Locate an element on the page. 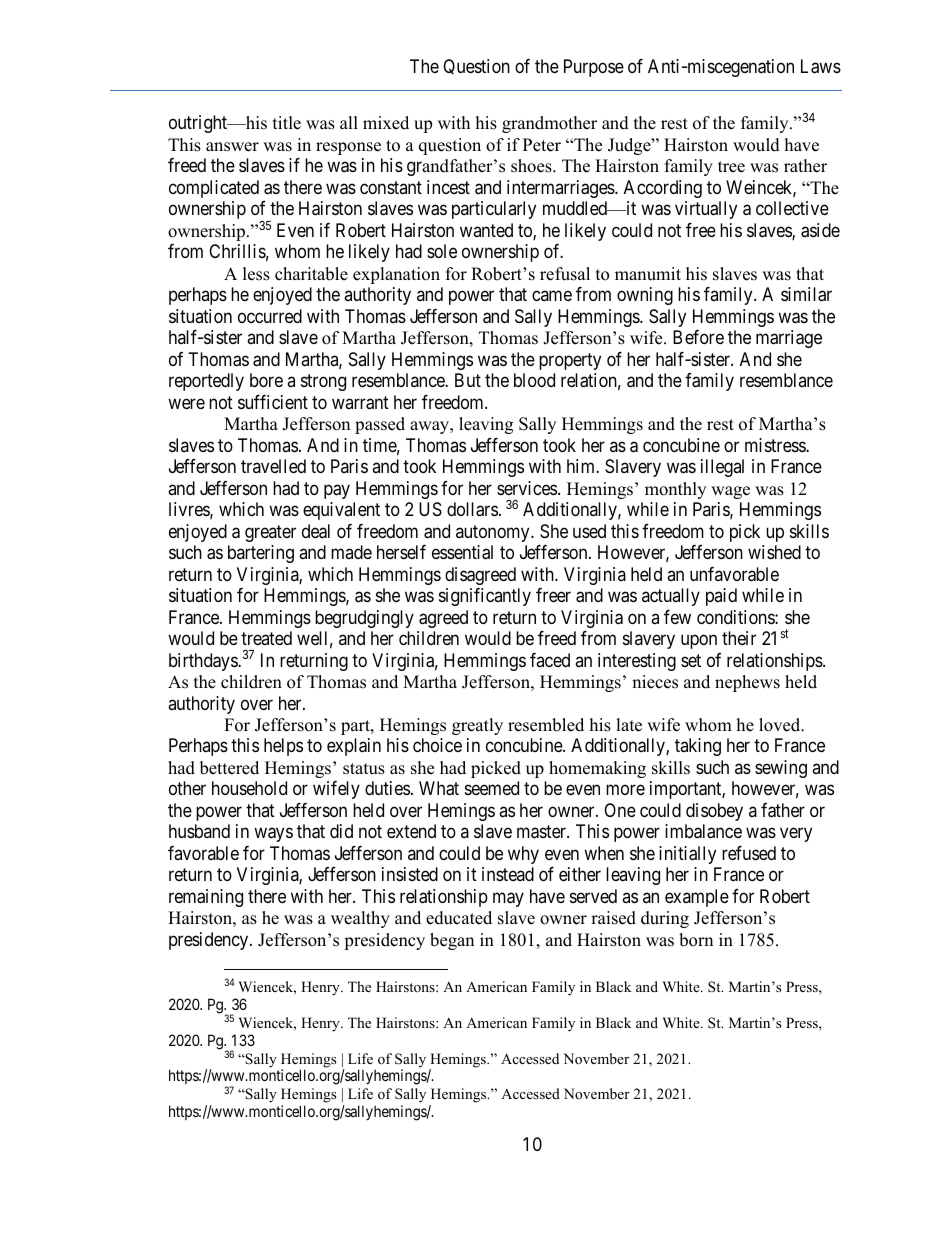 Image resolution: width=952 pixels, height=1233 pixels. Peter is located at coordinates (542, 145).
